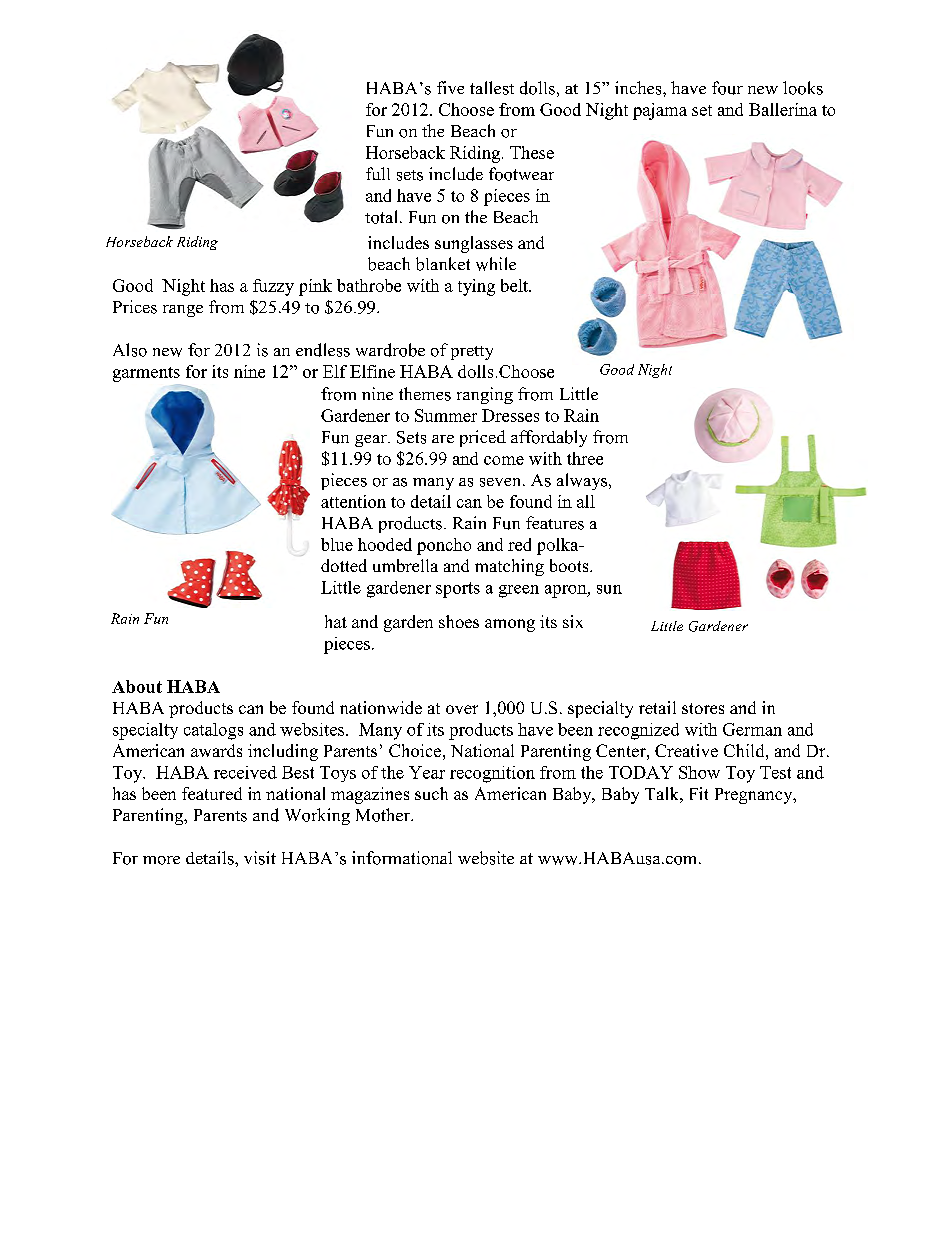  Describe the element at coordinates (260, 858) in the page. I see `visit` at that location.
